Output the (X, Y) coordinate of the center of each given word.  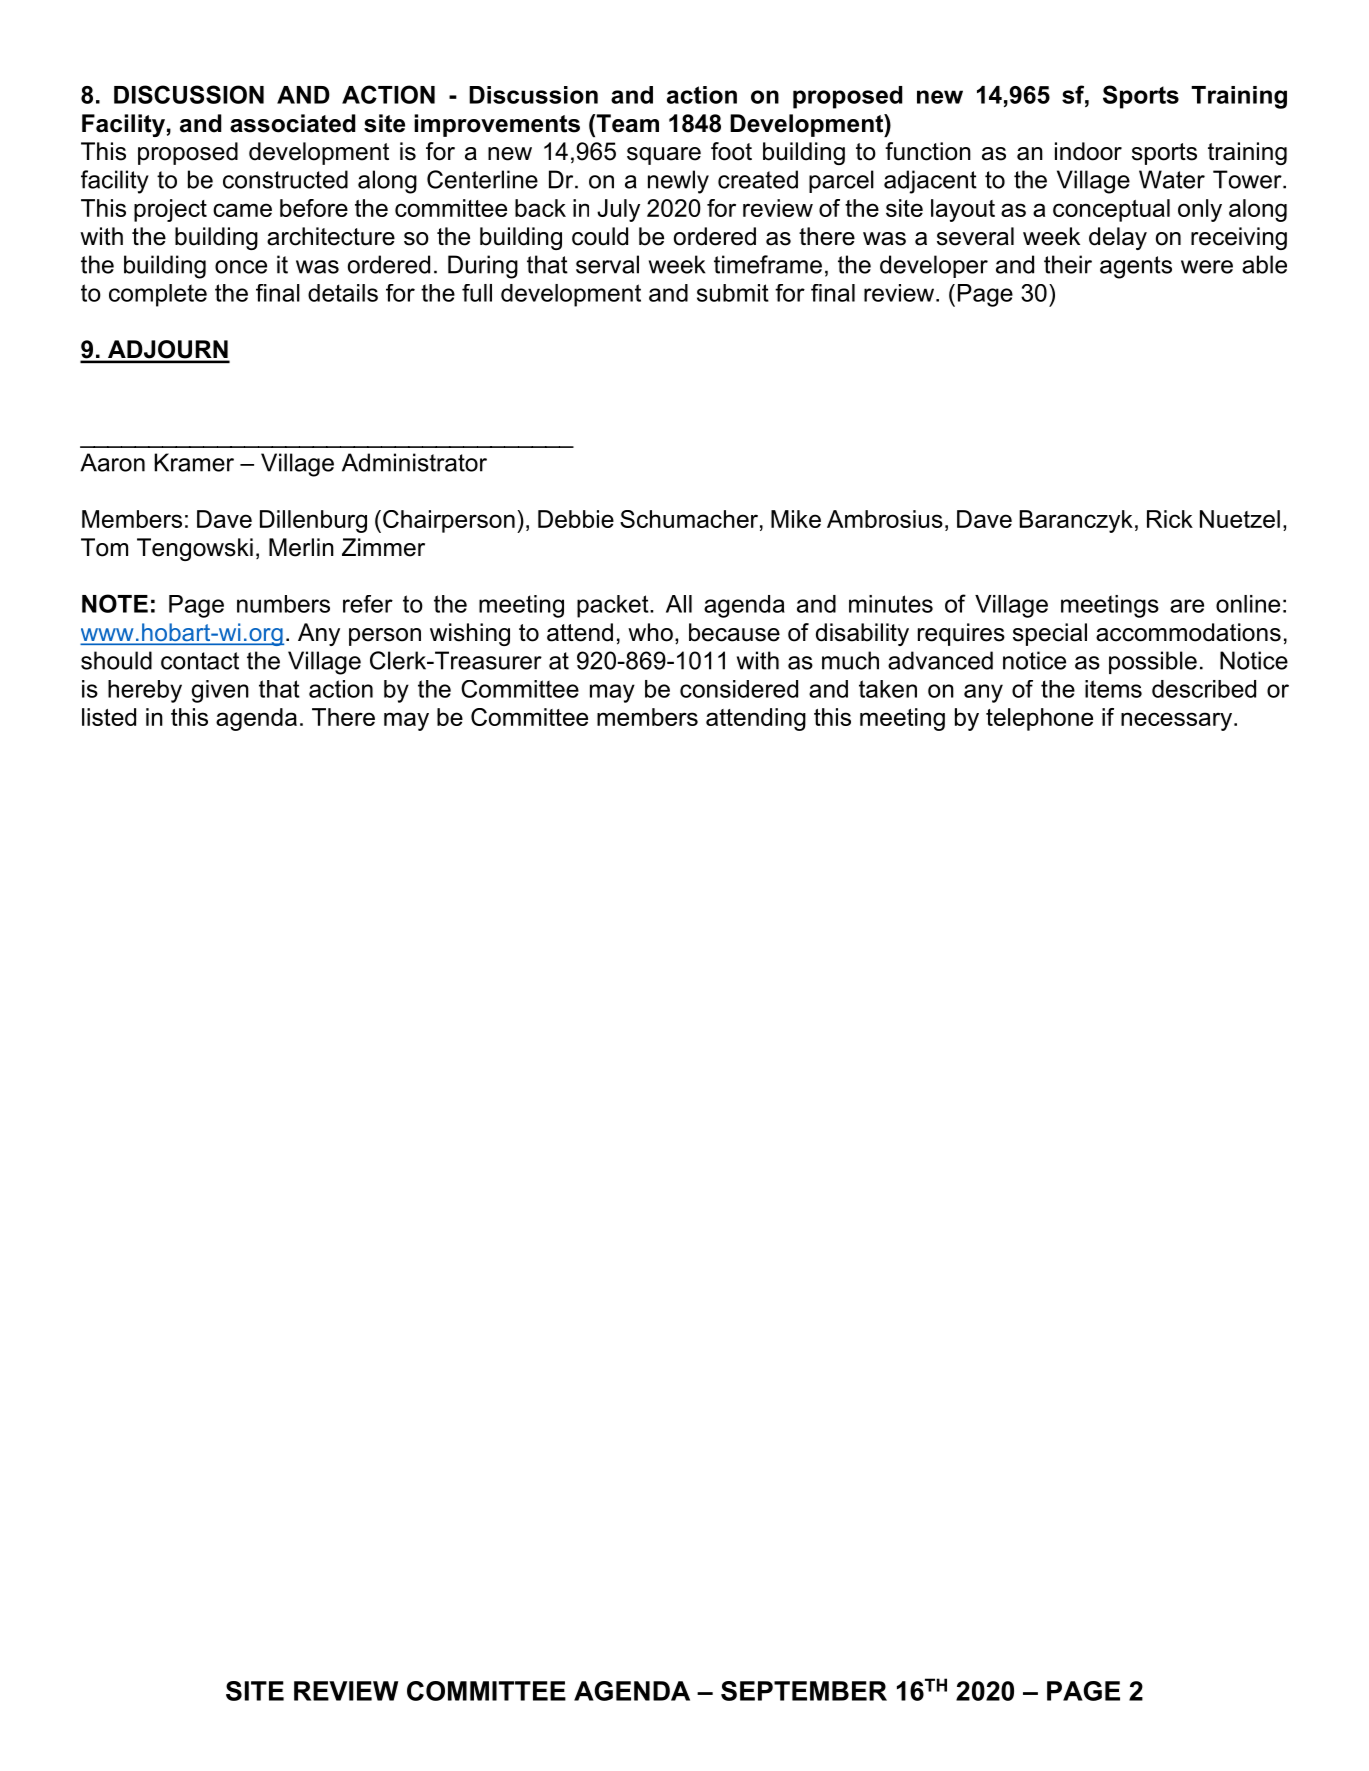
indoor (1088, 151)
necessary (1176, 721)
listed (109, 717)
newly (678, 182)
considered (739, 689)
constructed (285, 179)
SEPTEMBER (804, 1691)
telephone (1039, 719)
